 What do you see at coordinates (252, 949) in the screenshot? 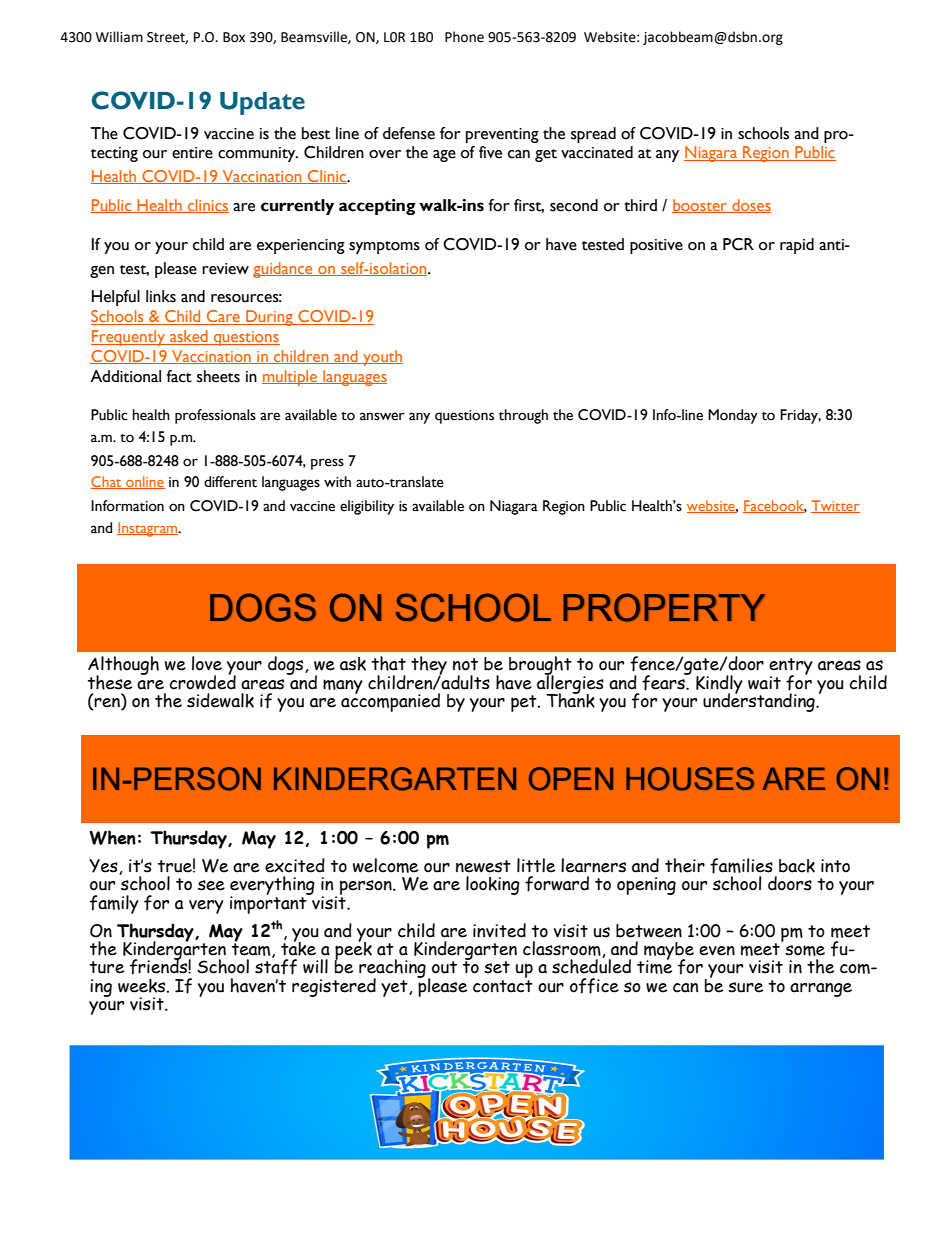
I see `team` at bounding box center [252, 949].
